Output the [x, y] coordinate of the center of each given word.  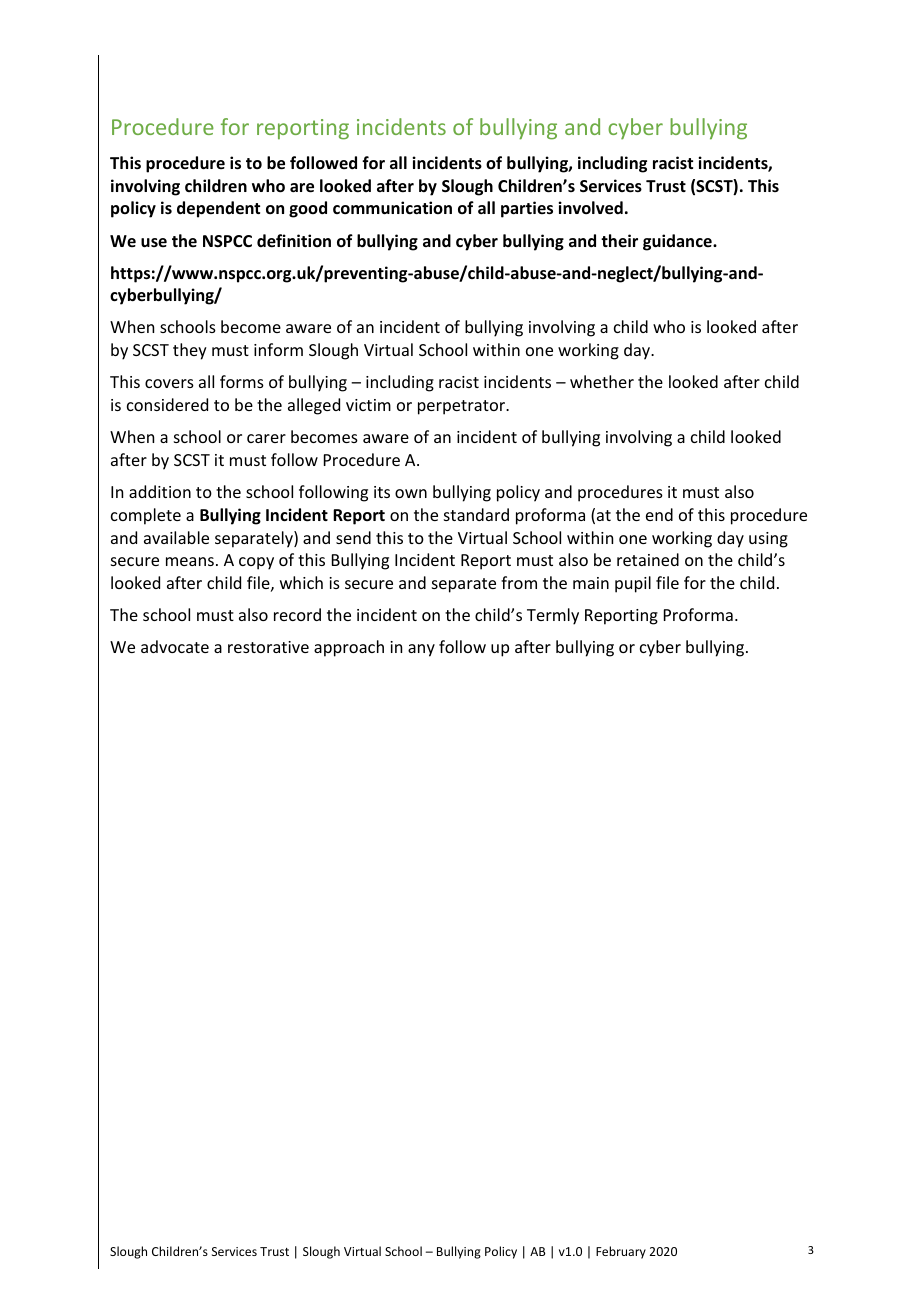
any [421, 650]
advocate [175, 646]
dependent [218, 209]
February [621, 1252]
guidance [678, 242]
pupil [633, 584]
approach [349, 648]
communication [392, 208]
